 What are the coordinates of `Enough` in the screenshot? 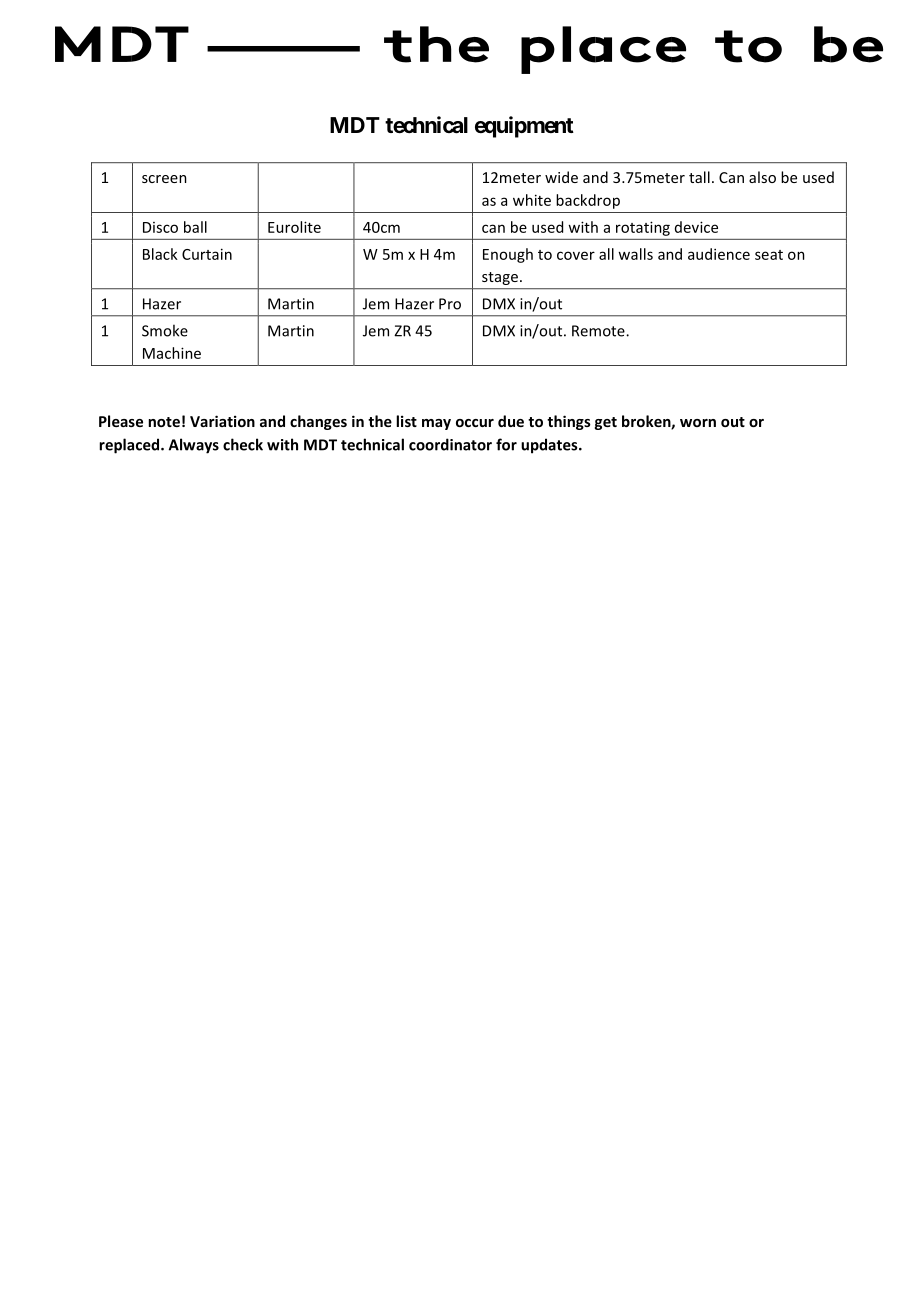 It's located at (508, 255).
